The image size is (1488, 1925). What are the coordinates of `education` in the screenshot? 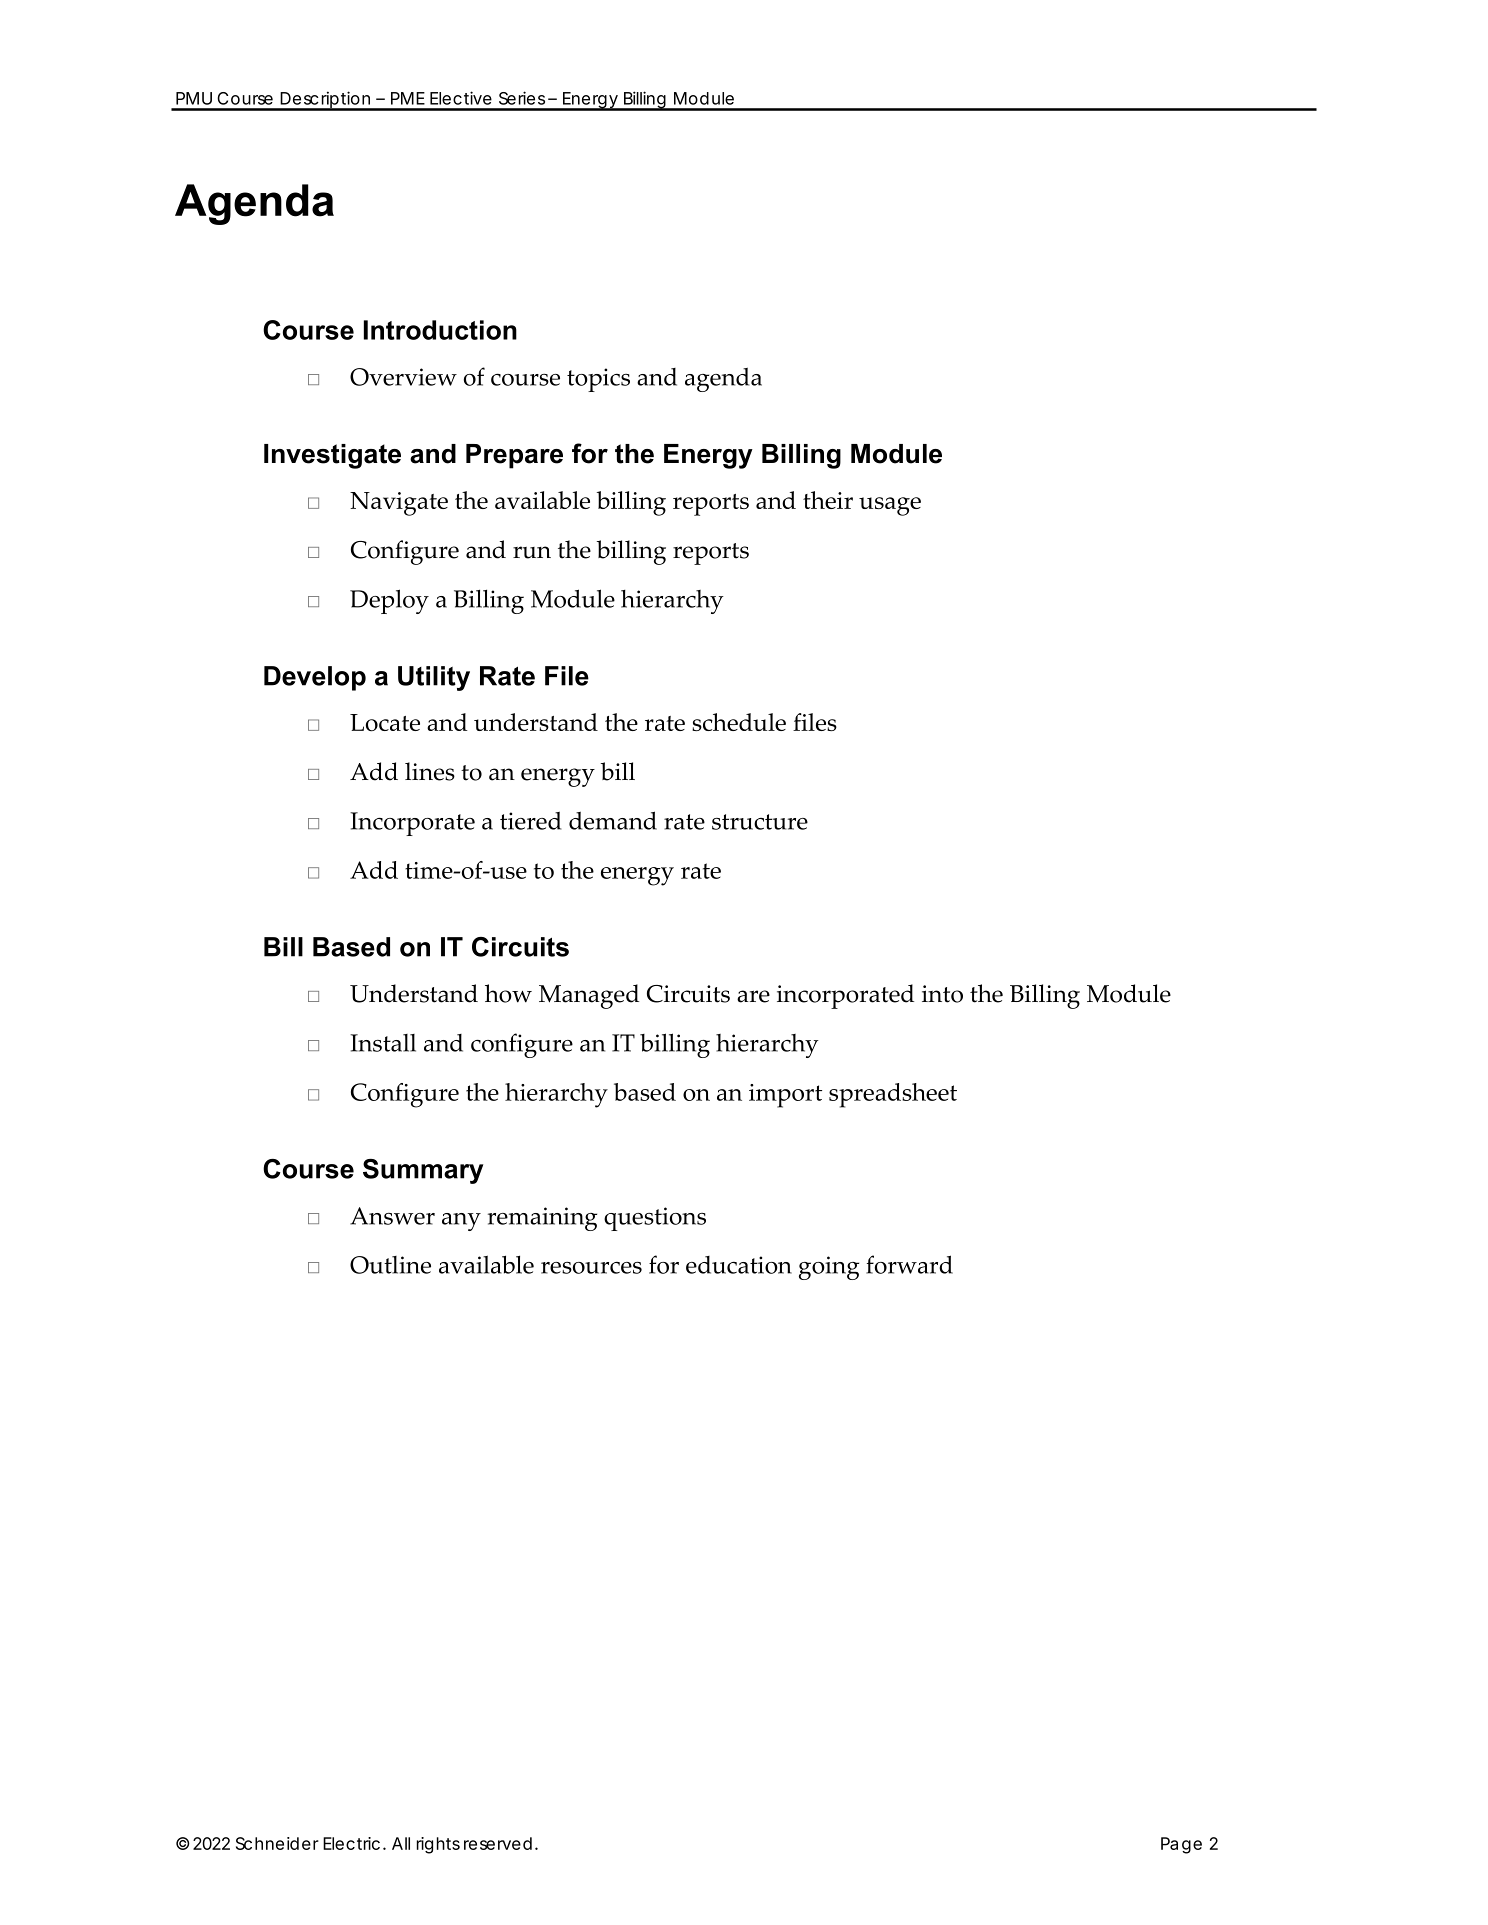 It's located at (739, 1265).
